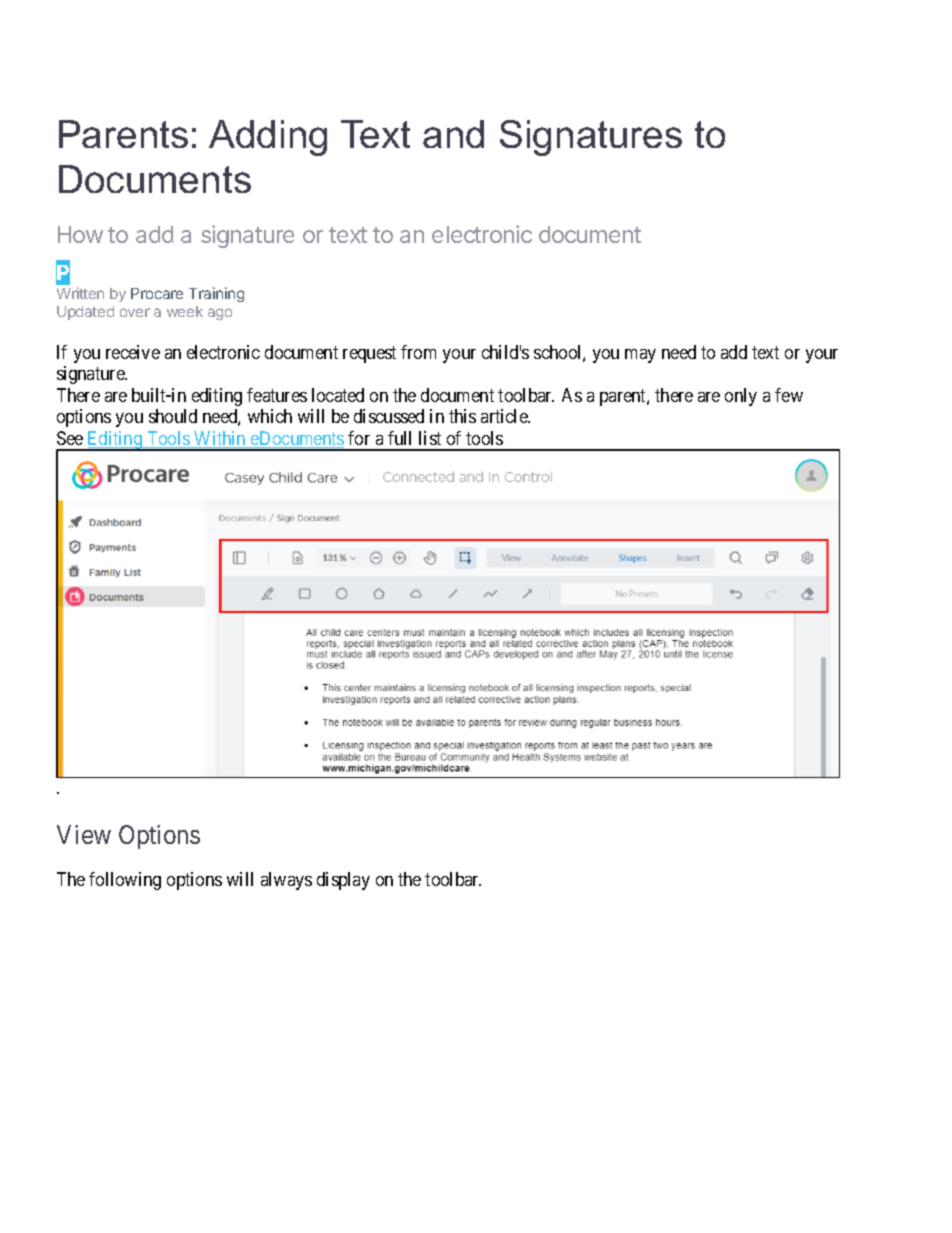  What do you see at coordinates (453, 134) in the page?
I see `and` at bounding box center [453, 134].
